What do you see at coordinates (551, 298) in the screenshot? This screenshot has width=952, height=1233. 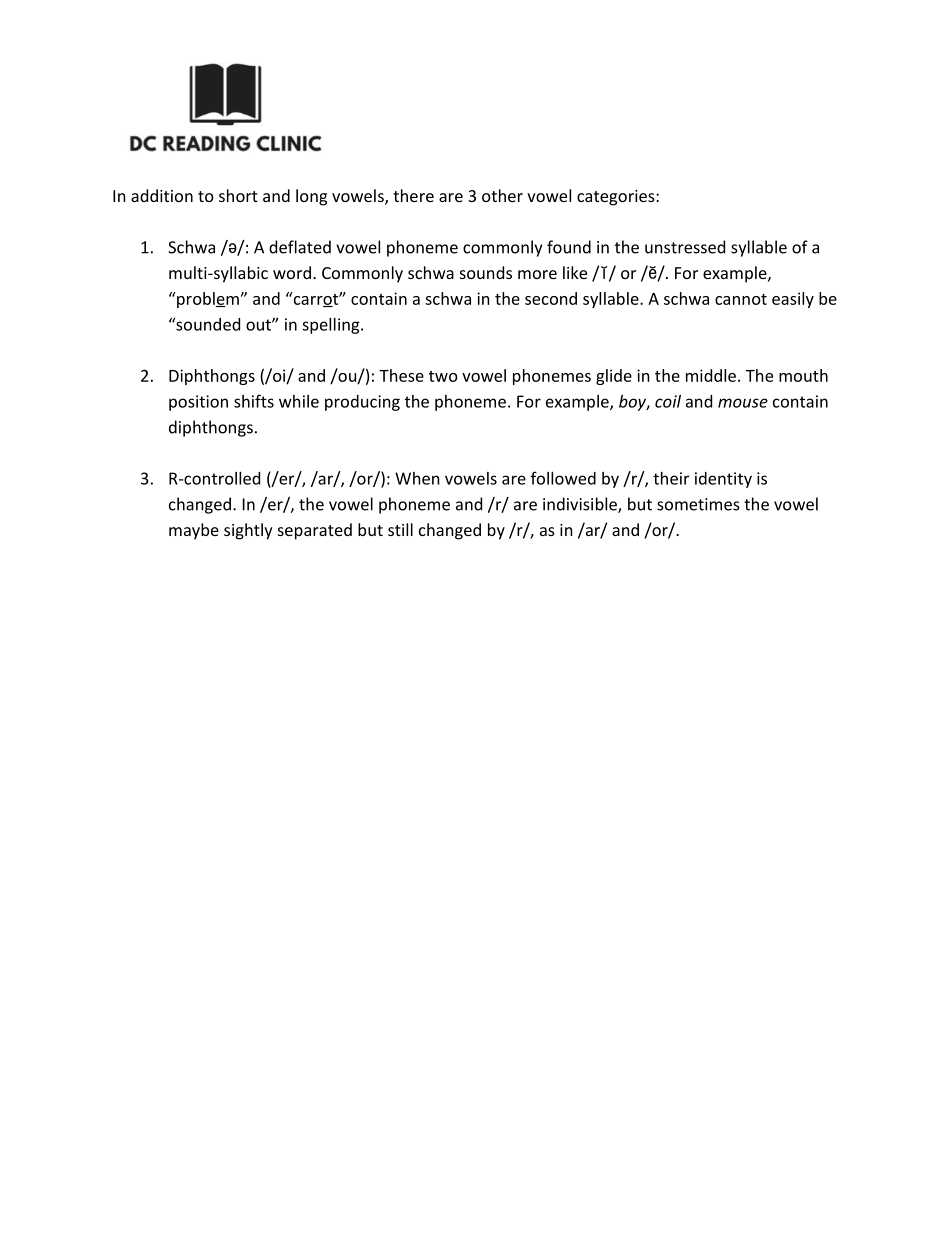 I see `second` at bounding box center [551, 298].
